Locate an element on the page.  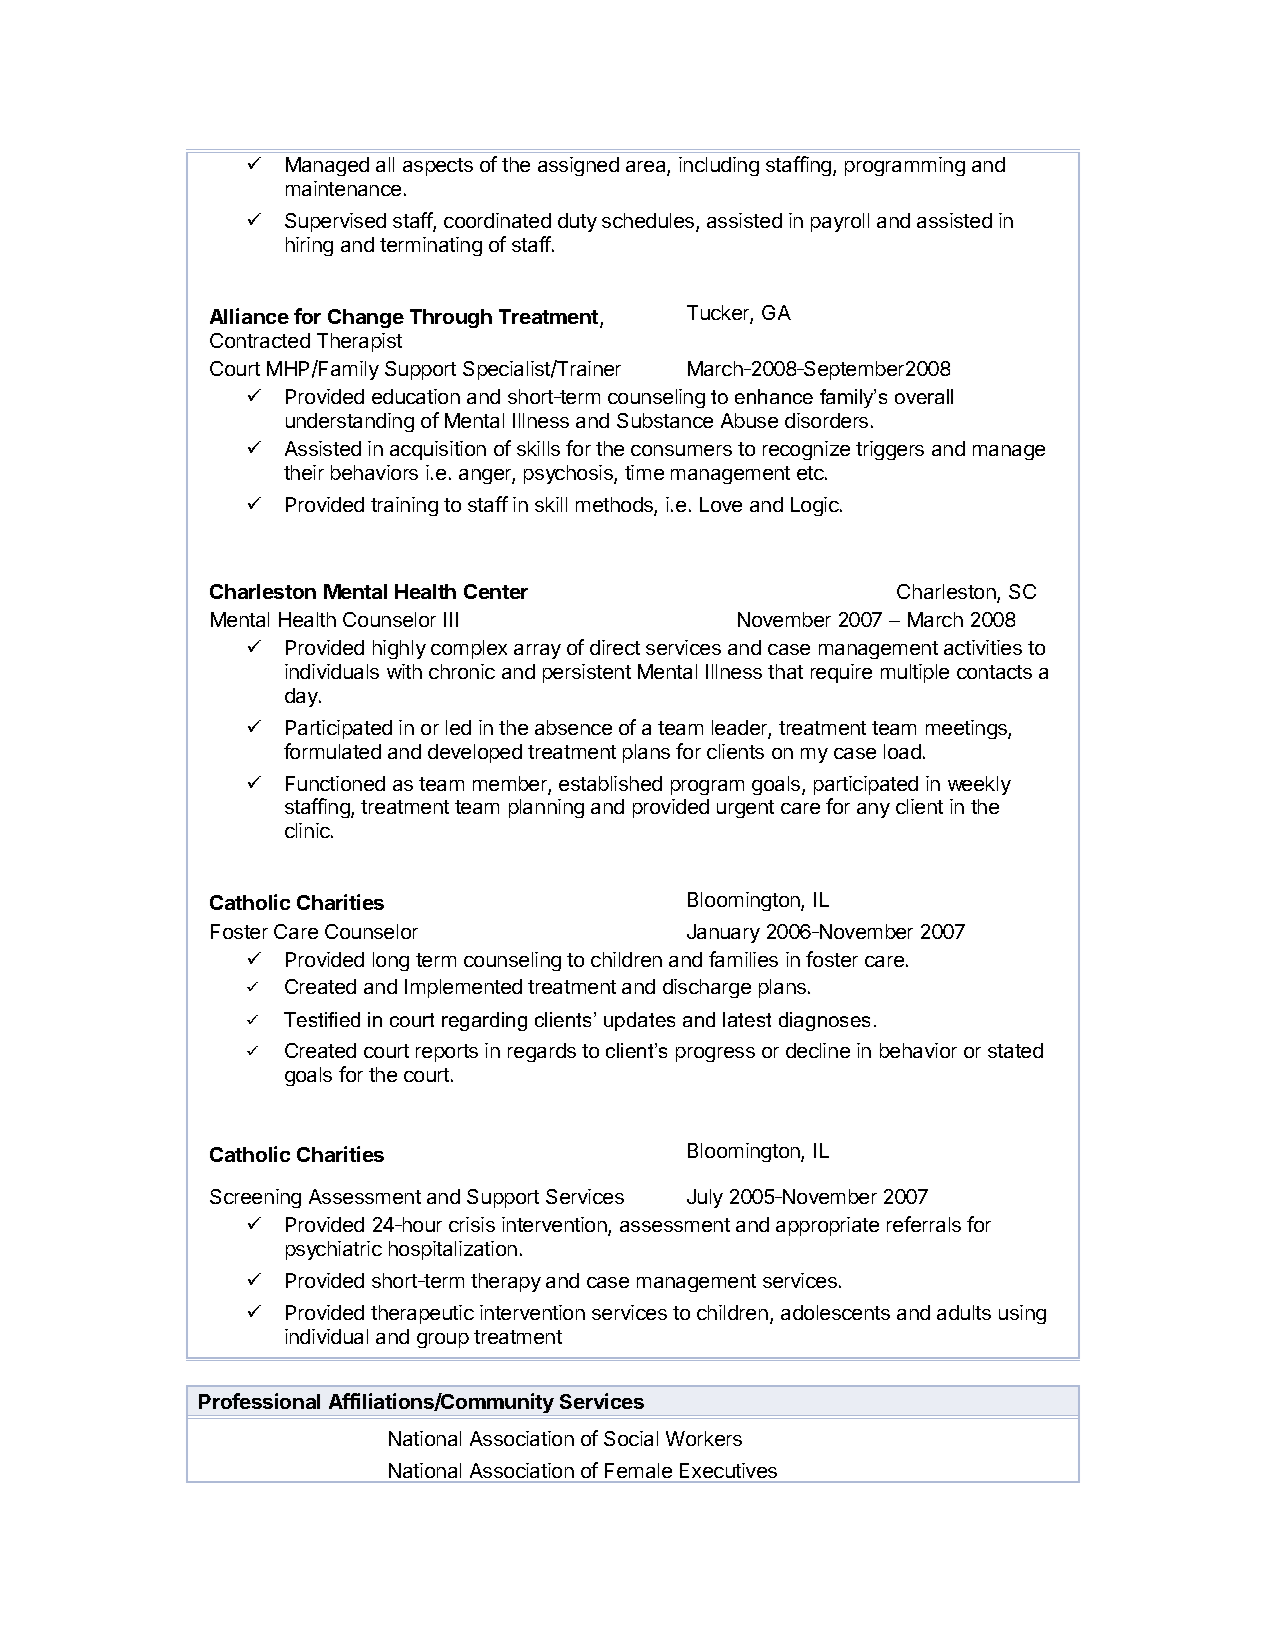
clinic is located at coordinates (308, 830).
